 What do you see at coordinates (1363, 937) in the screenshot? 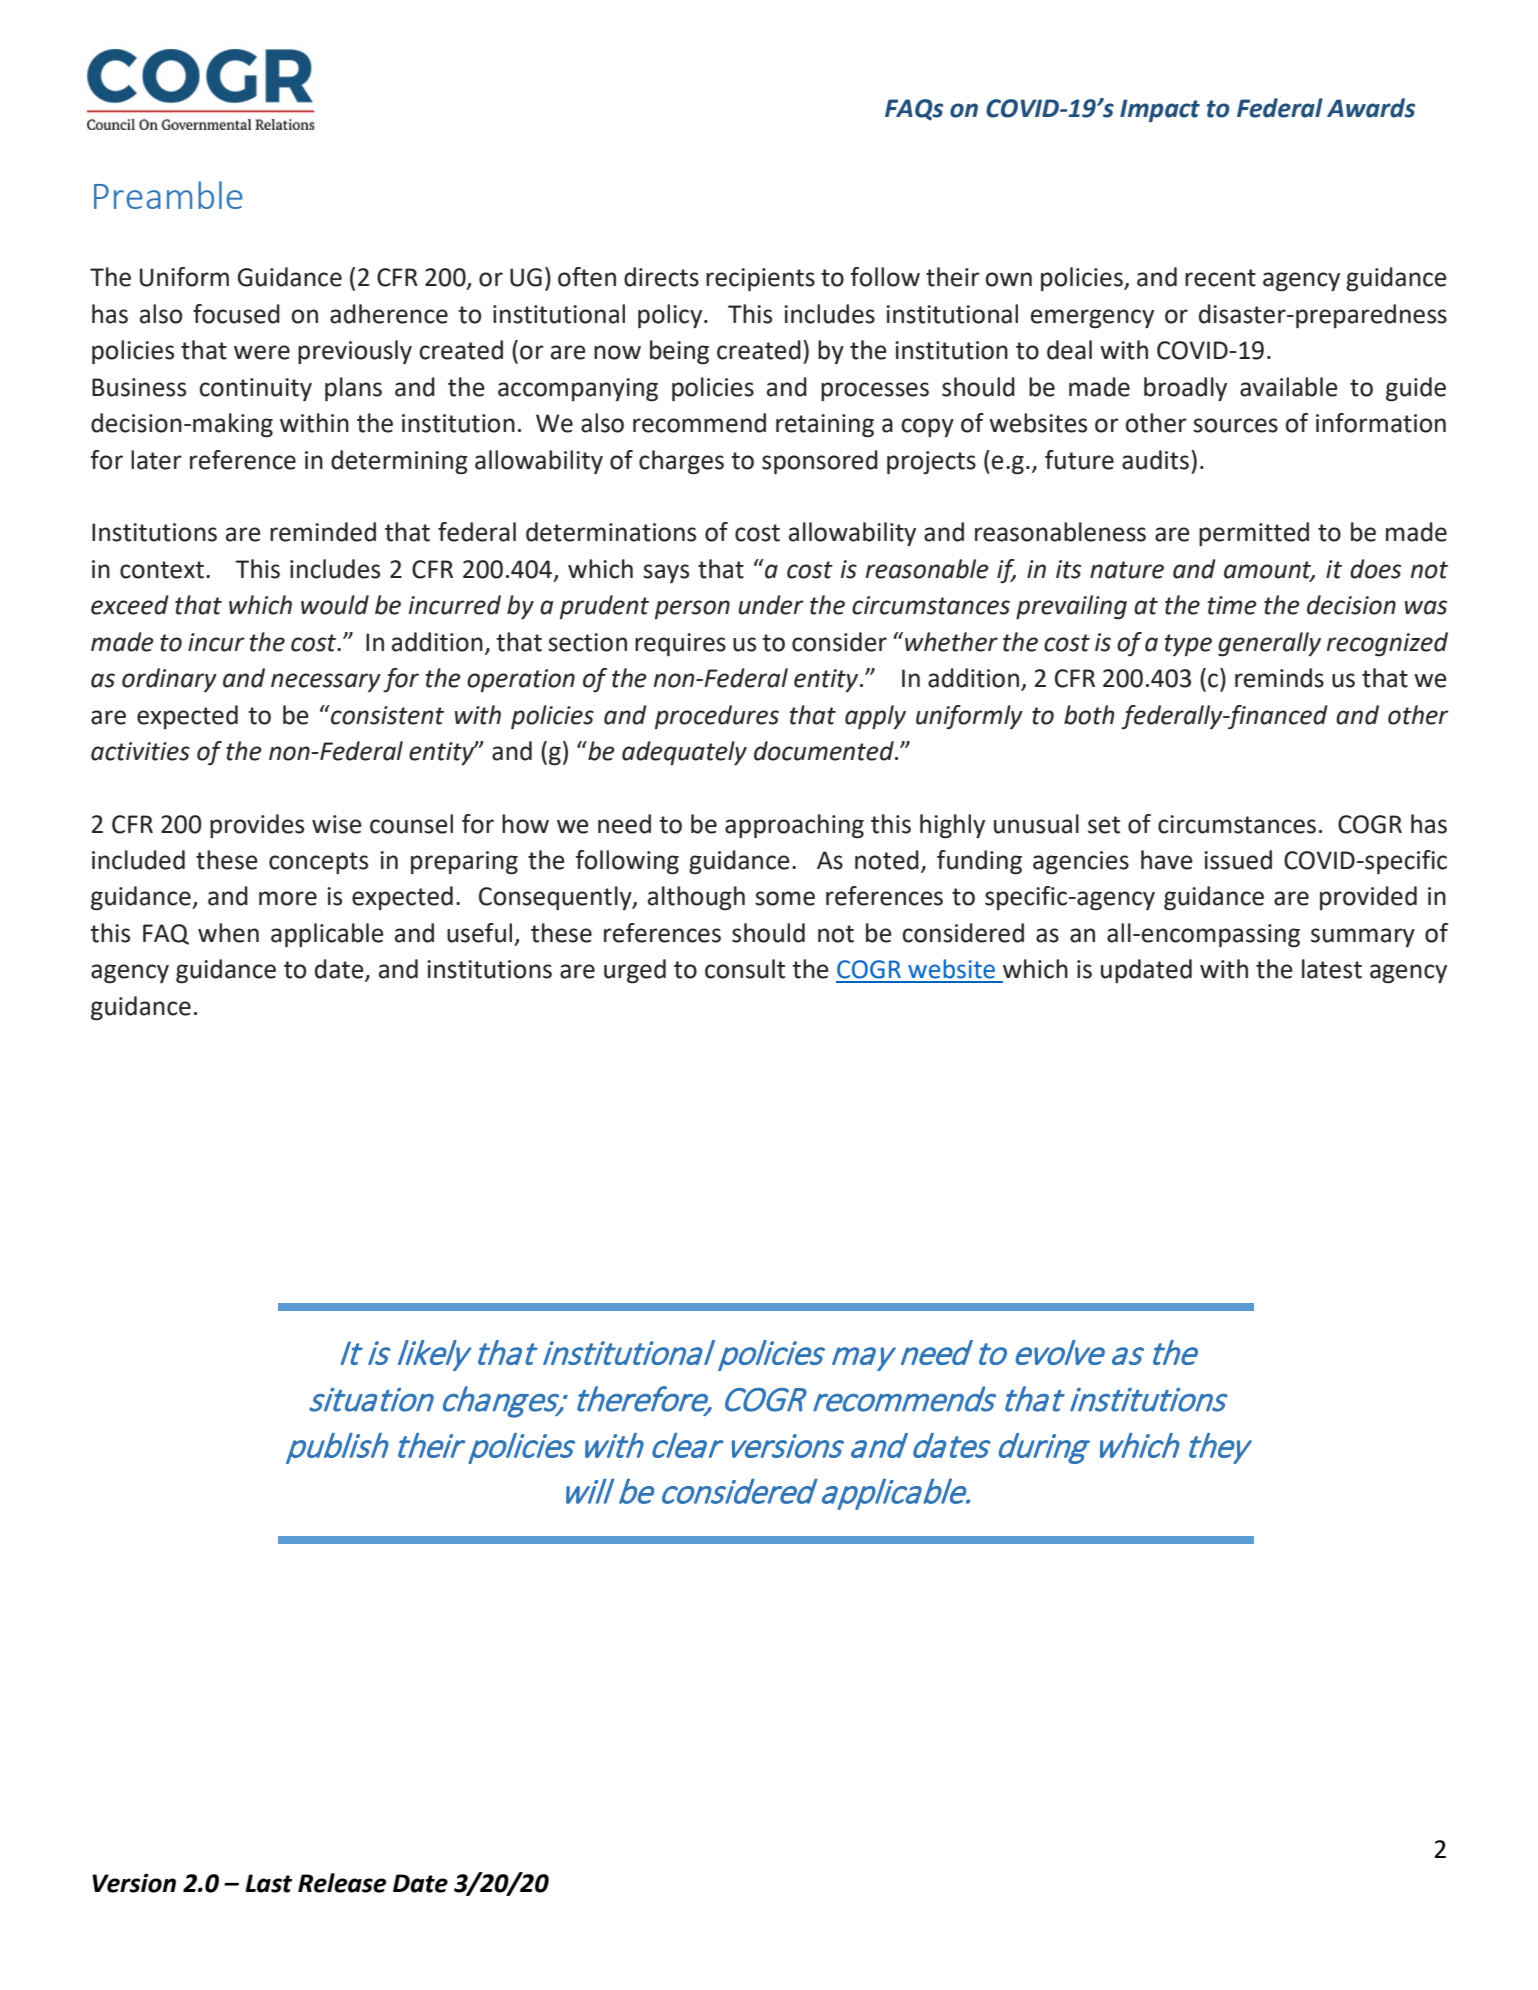
I see `summary` at bounding box center [1363, 937].
